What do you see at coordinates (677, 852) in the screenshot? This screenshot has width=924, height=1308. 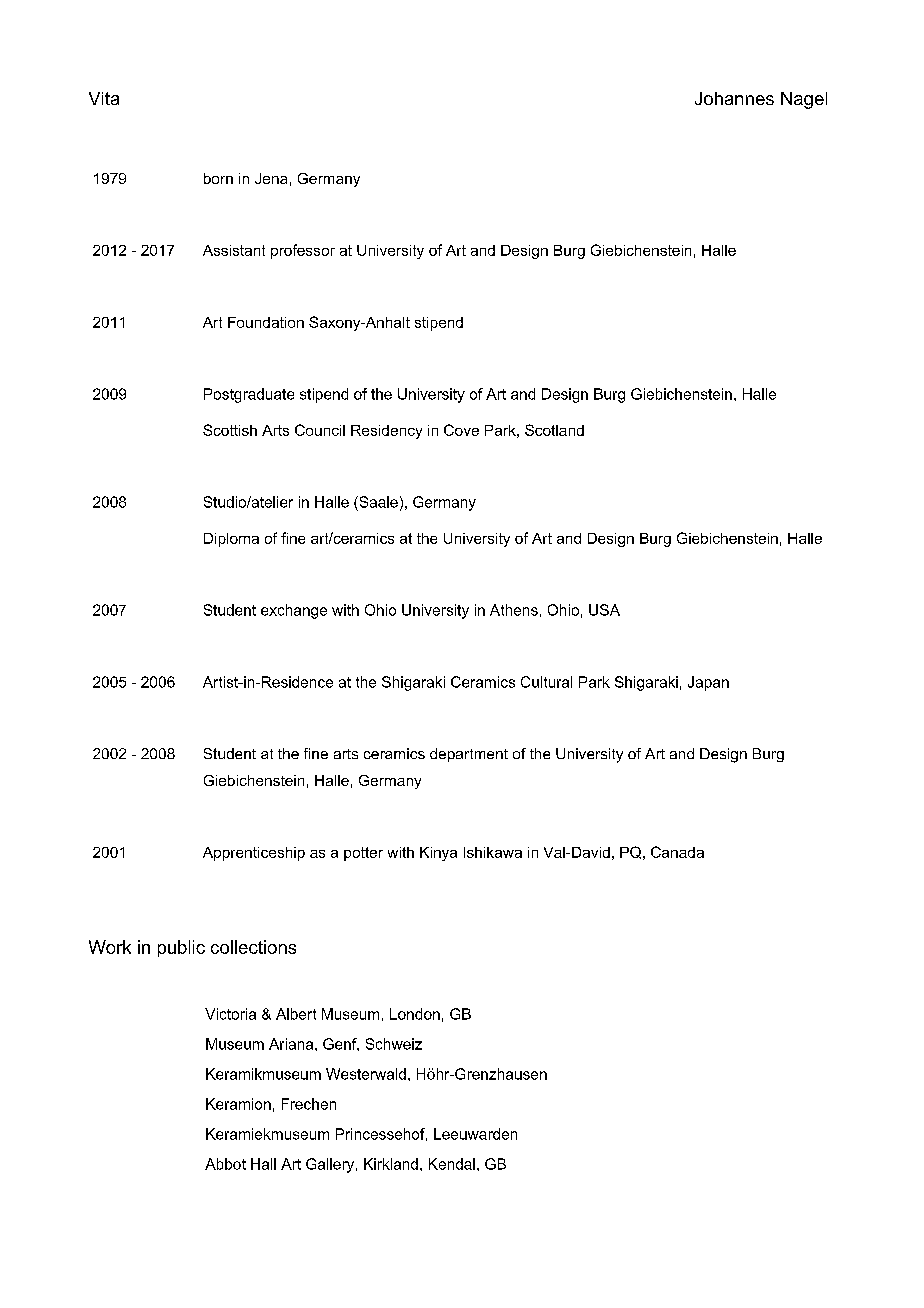 I see `Canada` at bounding box center [677, 852].
